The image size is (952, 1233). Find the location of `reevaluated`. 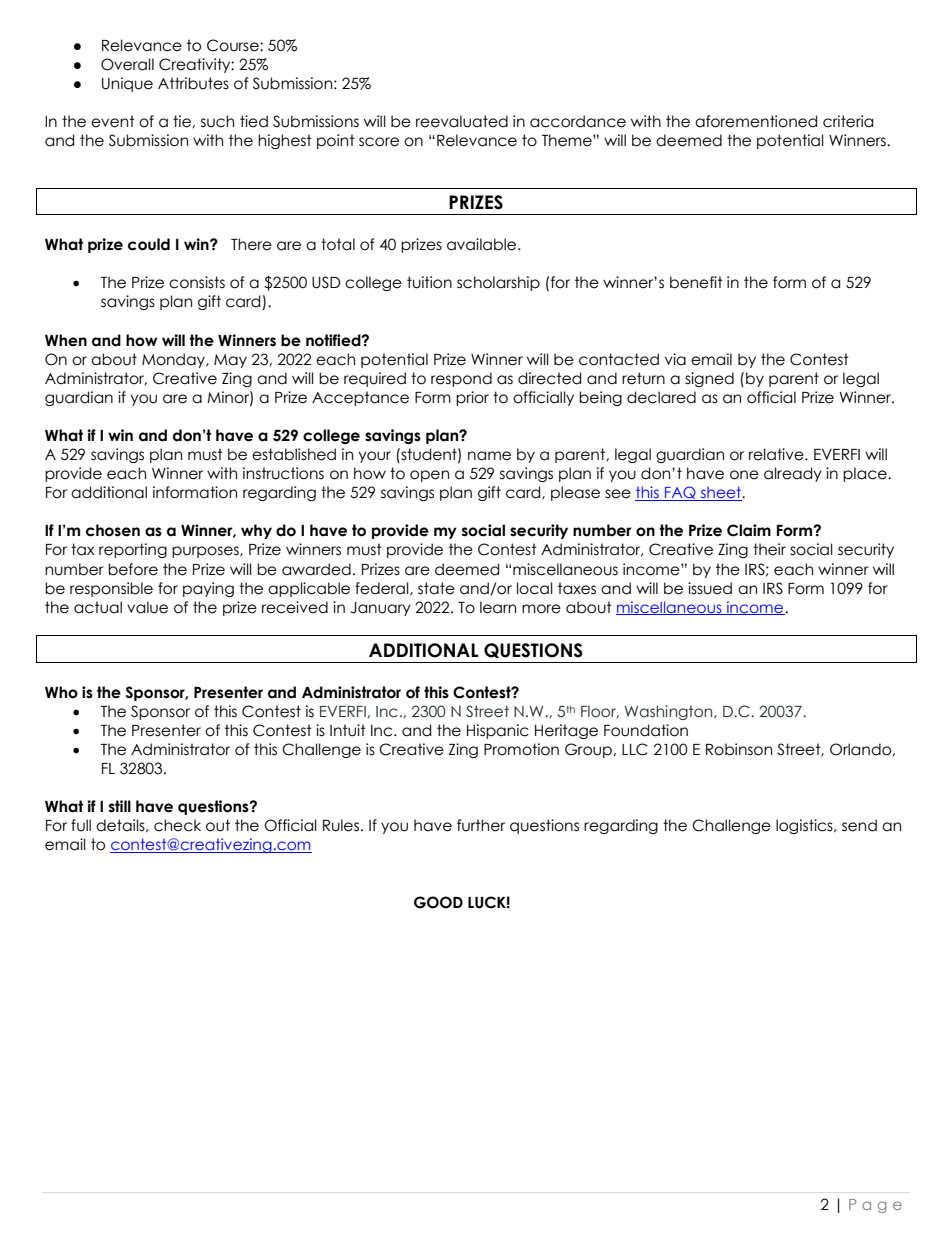

reevaluated is located at coordinates (462, 121).
